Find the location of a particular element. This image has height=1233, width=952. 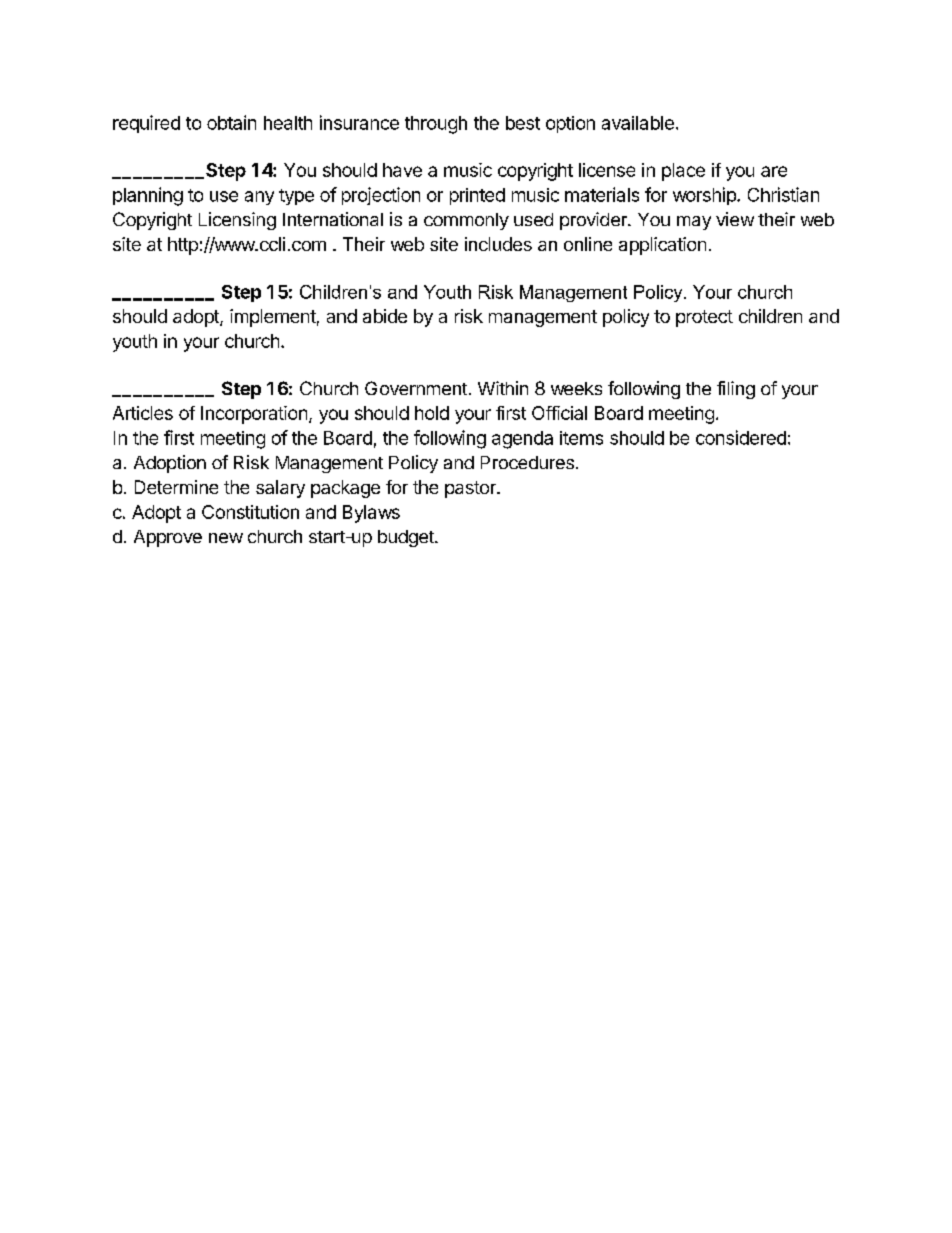

through is located at coordinates (436, 125).
